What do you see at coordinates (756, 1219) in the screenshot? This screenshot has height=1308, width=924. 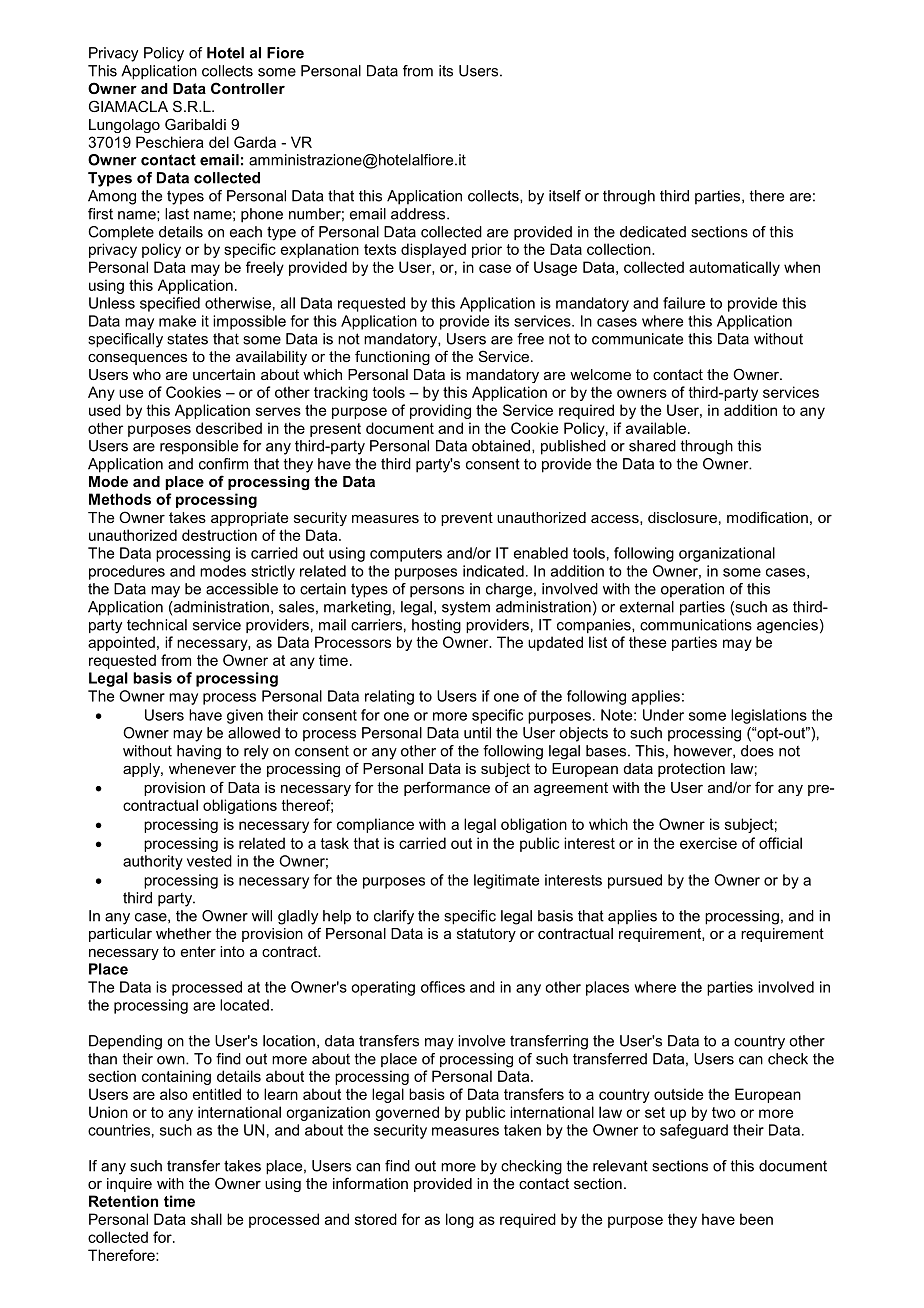 I see `been` at bounding box center [756, 1219].
